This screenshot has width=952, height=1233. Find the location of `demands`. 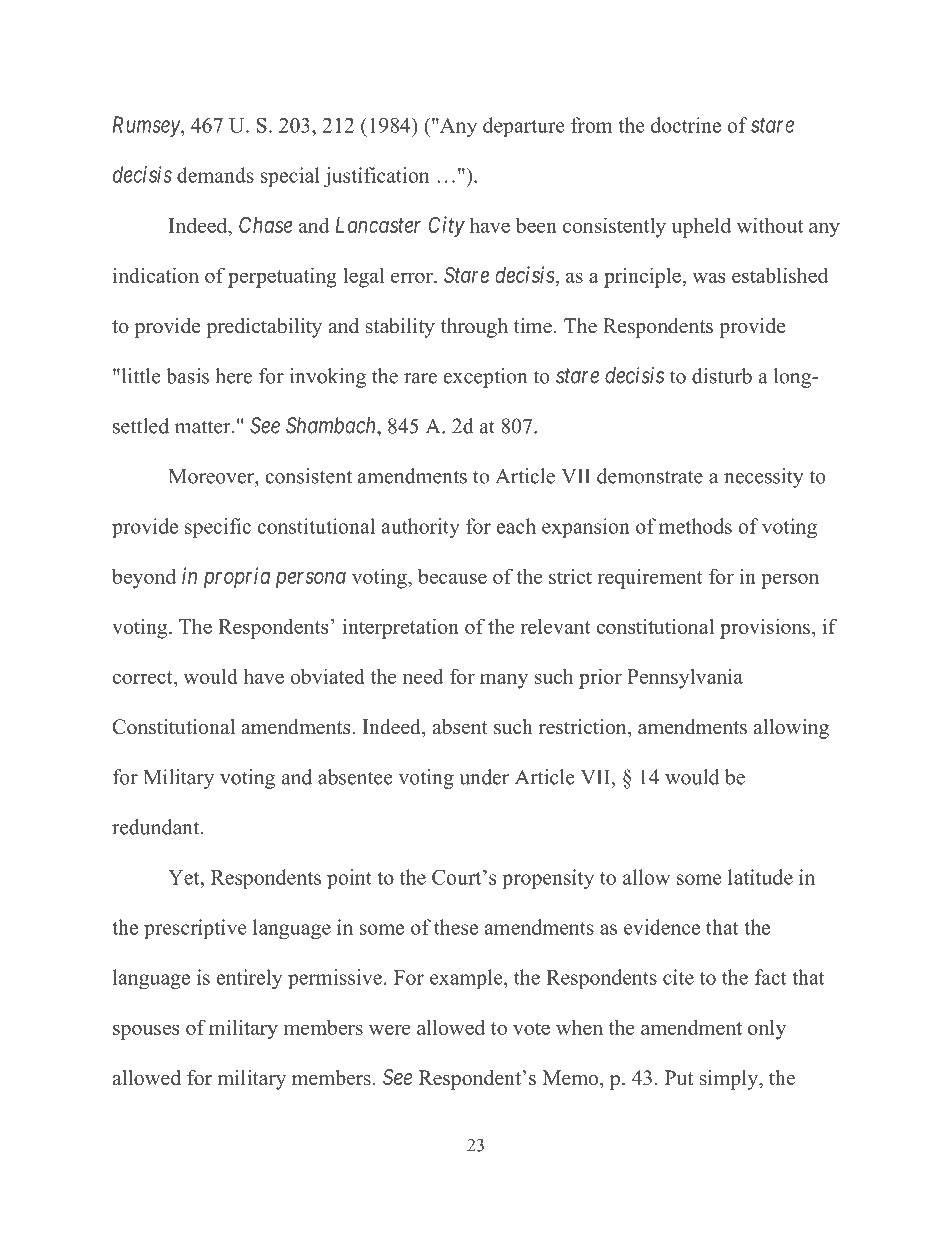

demands is located at coordinates (215, 175).
